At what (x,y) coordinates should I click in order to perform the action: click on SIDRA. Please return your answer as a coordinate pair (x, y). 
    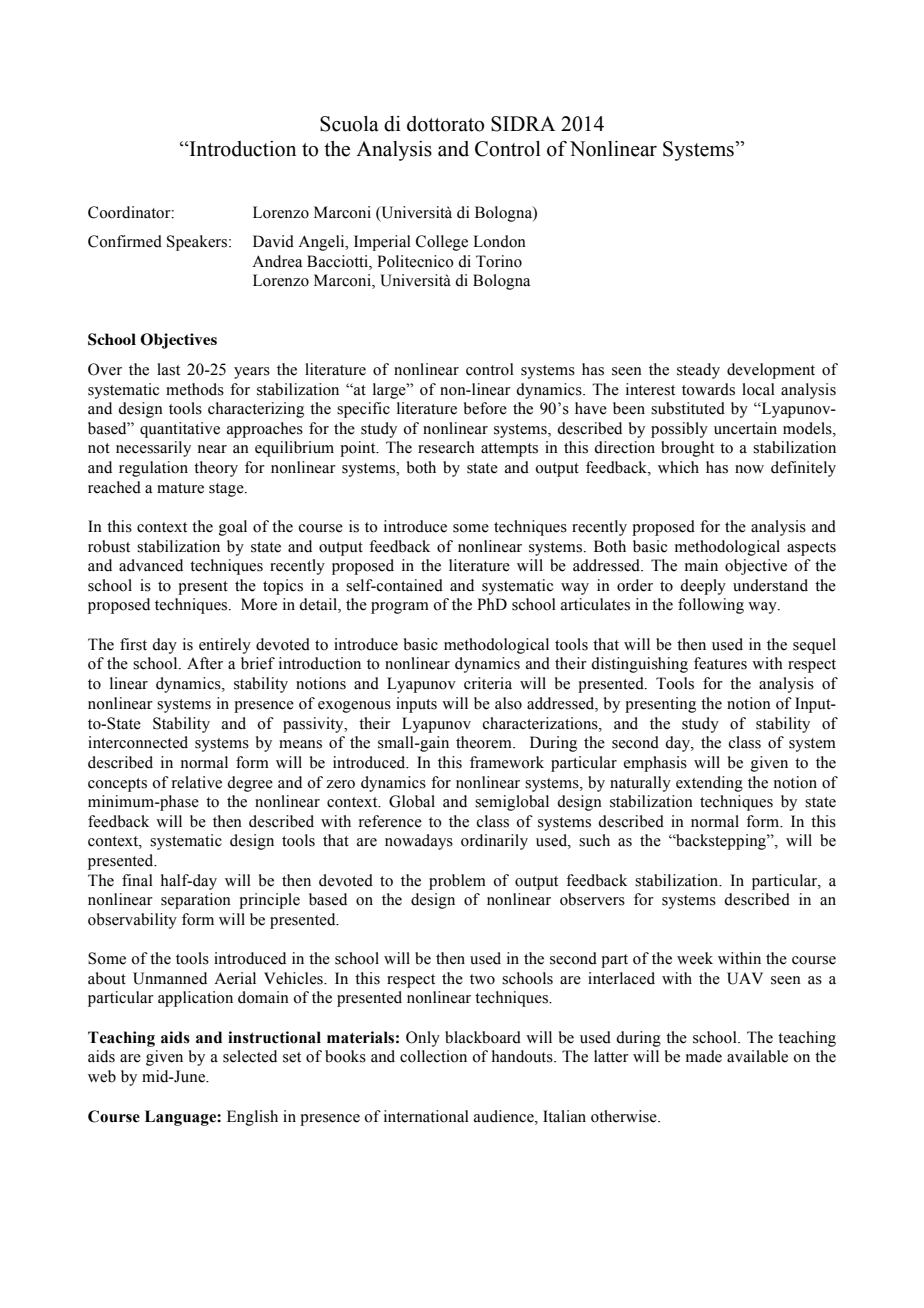
    Looking at the image, I should click on (523, 124).
